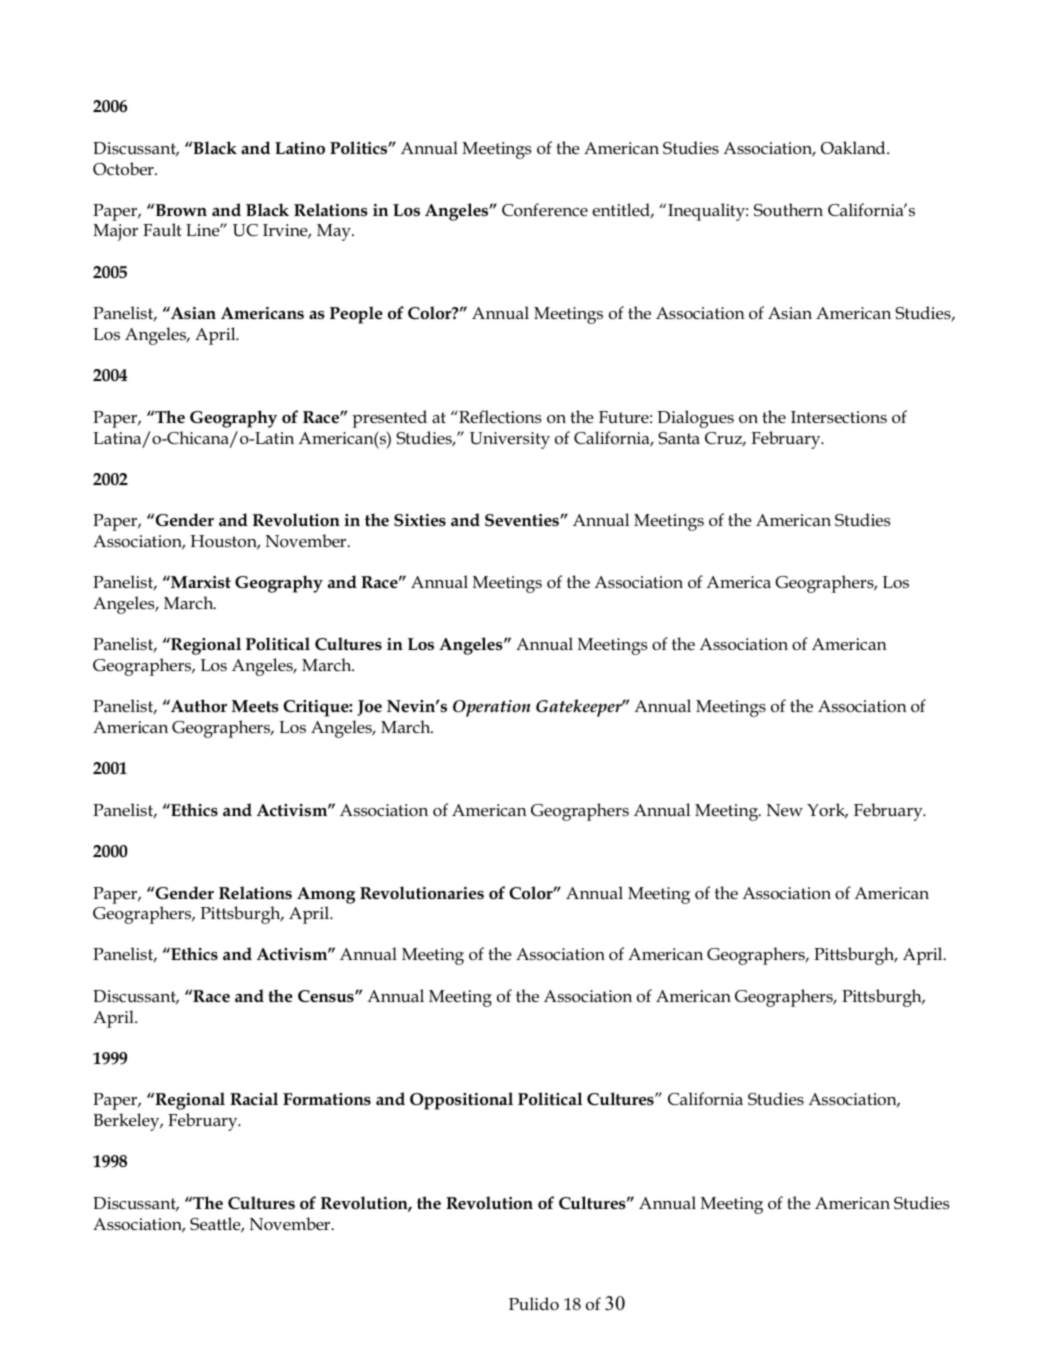  I want to click on Among, so click(326, 895).
